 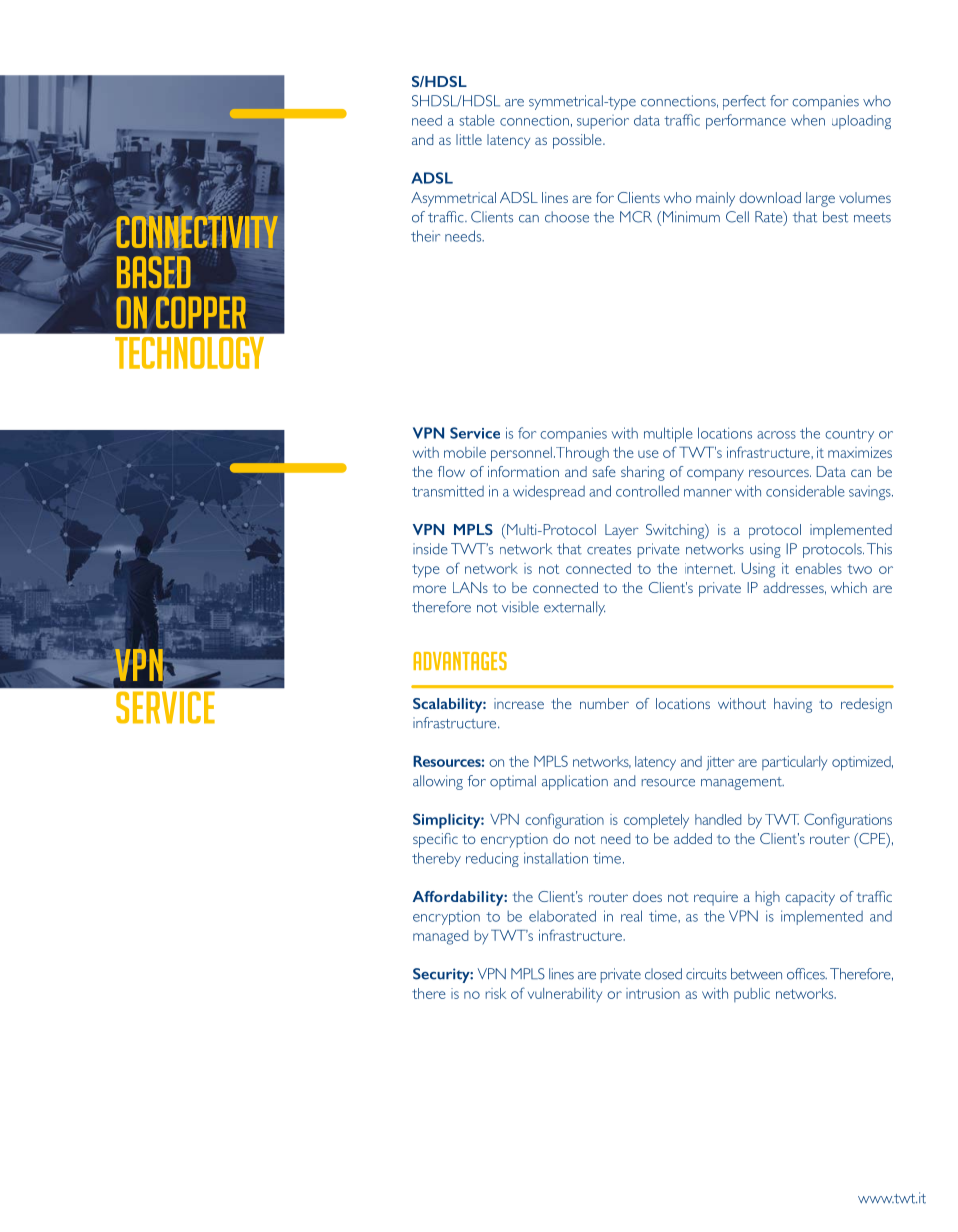 What do you see at coordinates (440, 937) in the page?
I see `managed` at bounding box center [440, 937].
